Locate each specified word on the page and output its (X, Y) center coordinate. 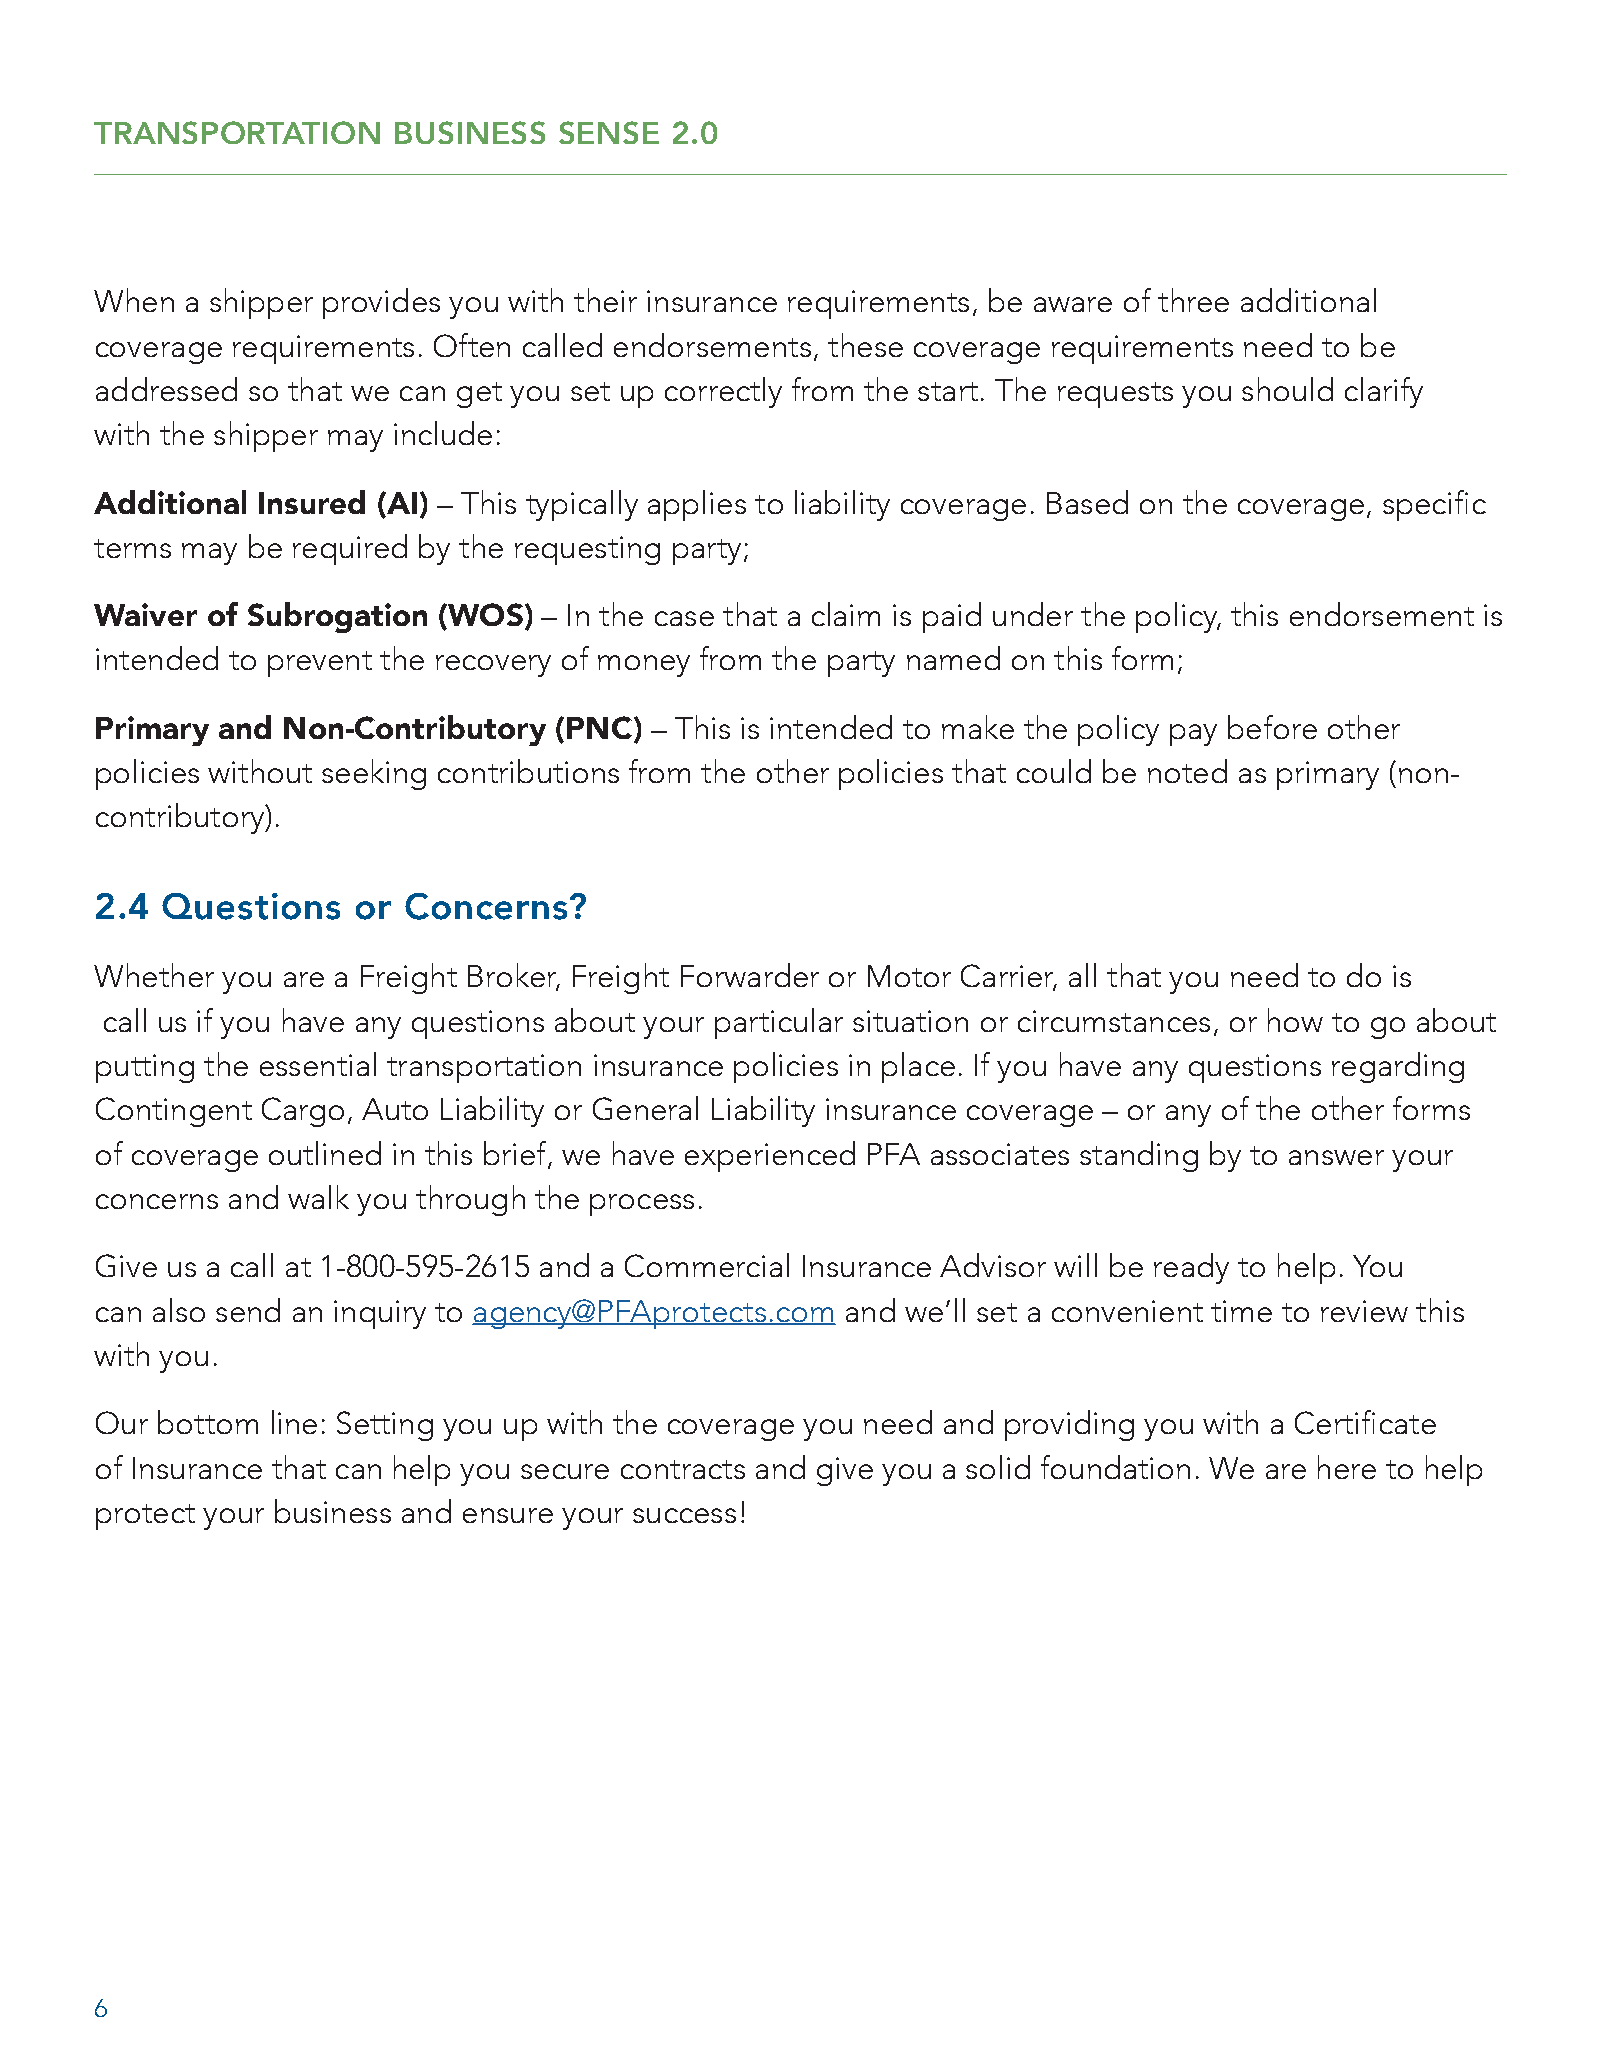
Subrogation (337, 617)
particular (779, 1023)
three (1193, 300)
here (1347, 1467)
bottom (208, 1422)
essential (318, 1064)
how (1295, 1020)
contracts (683, 1469)
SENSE (609, 132)
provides (381, 303)
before (1272, 727)
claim (846, 614)
